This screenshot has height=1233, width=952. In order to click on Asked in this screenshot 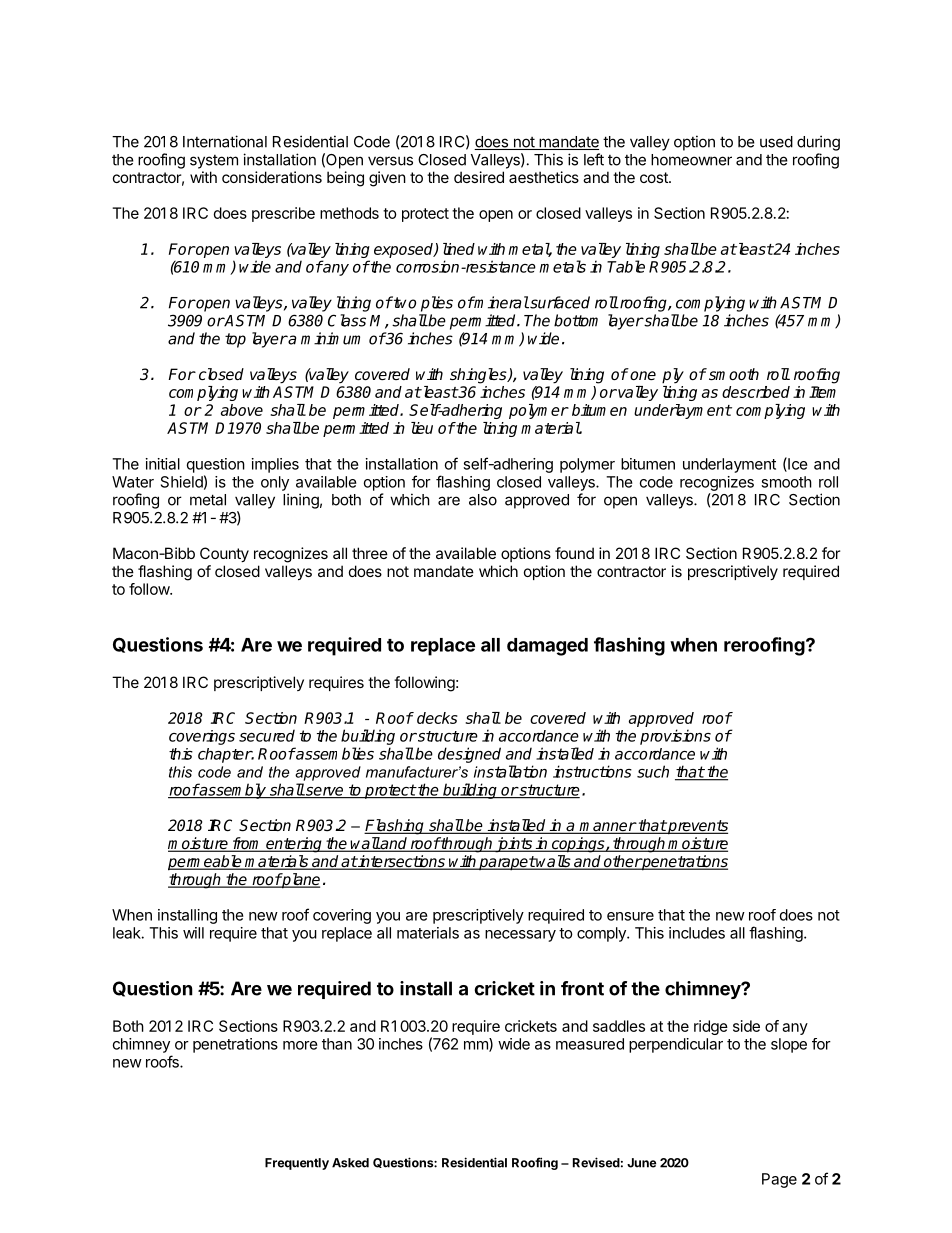, I will do `click(350, 1163)`.
